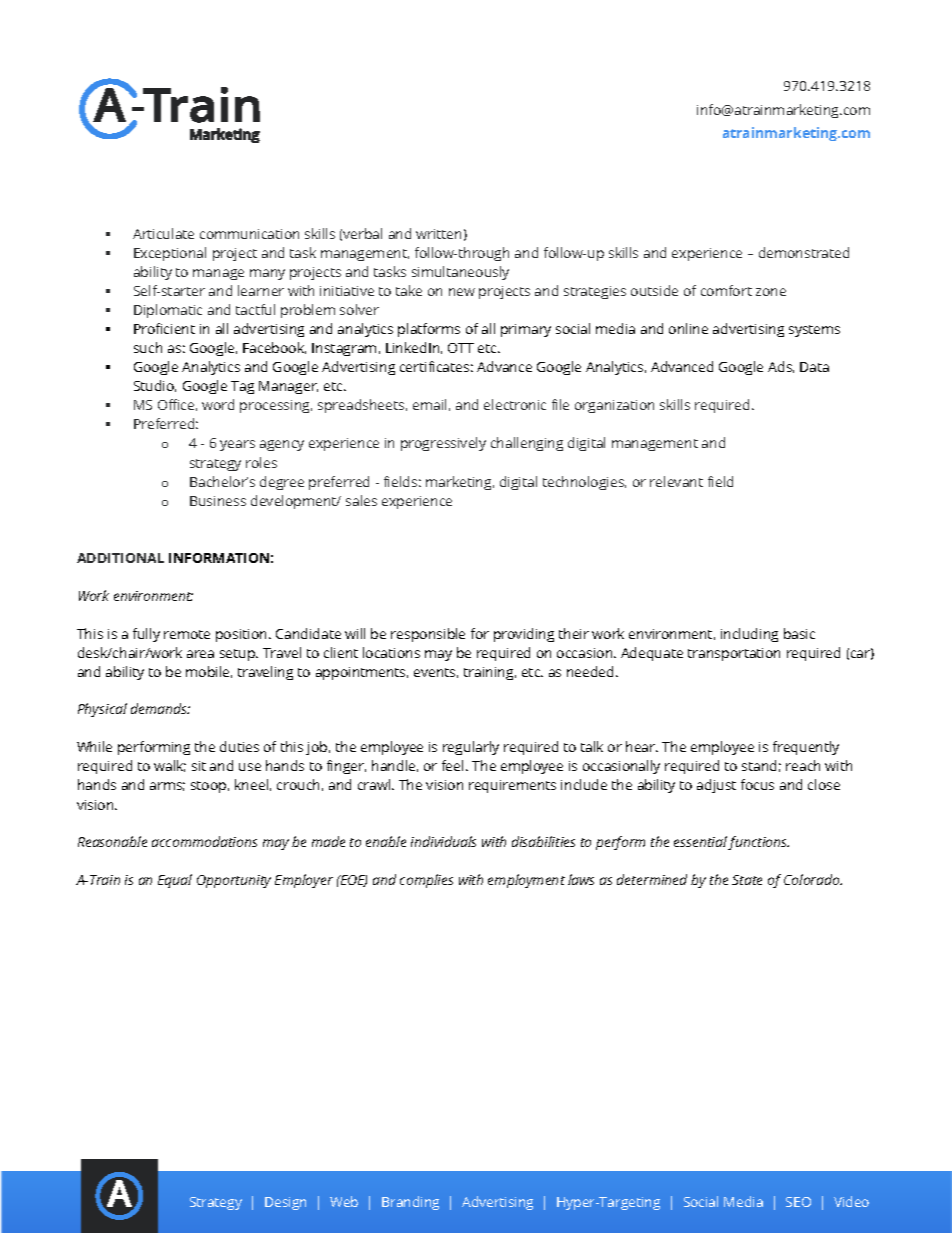 The width and height of the screenshot is (952, 1233). What do you see at coordinates (170, 254) in the screenshot?
I see `Exceptional` at bounding box center [170, 254].
